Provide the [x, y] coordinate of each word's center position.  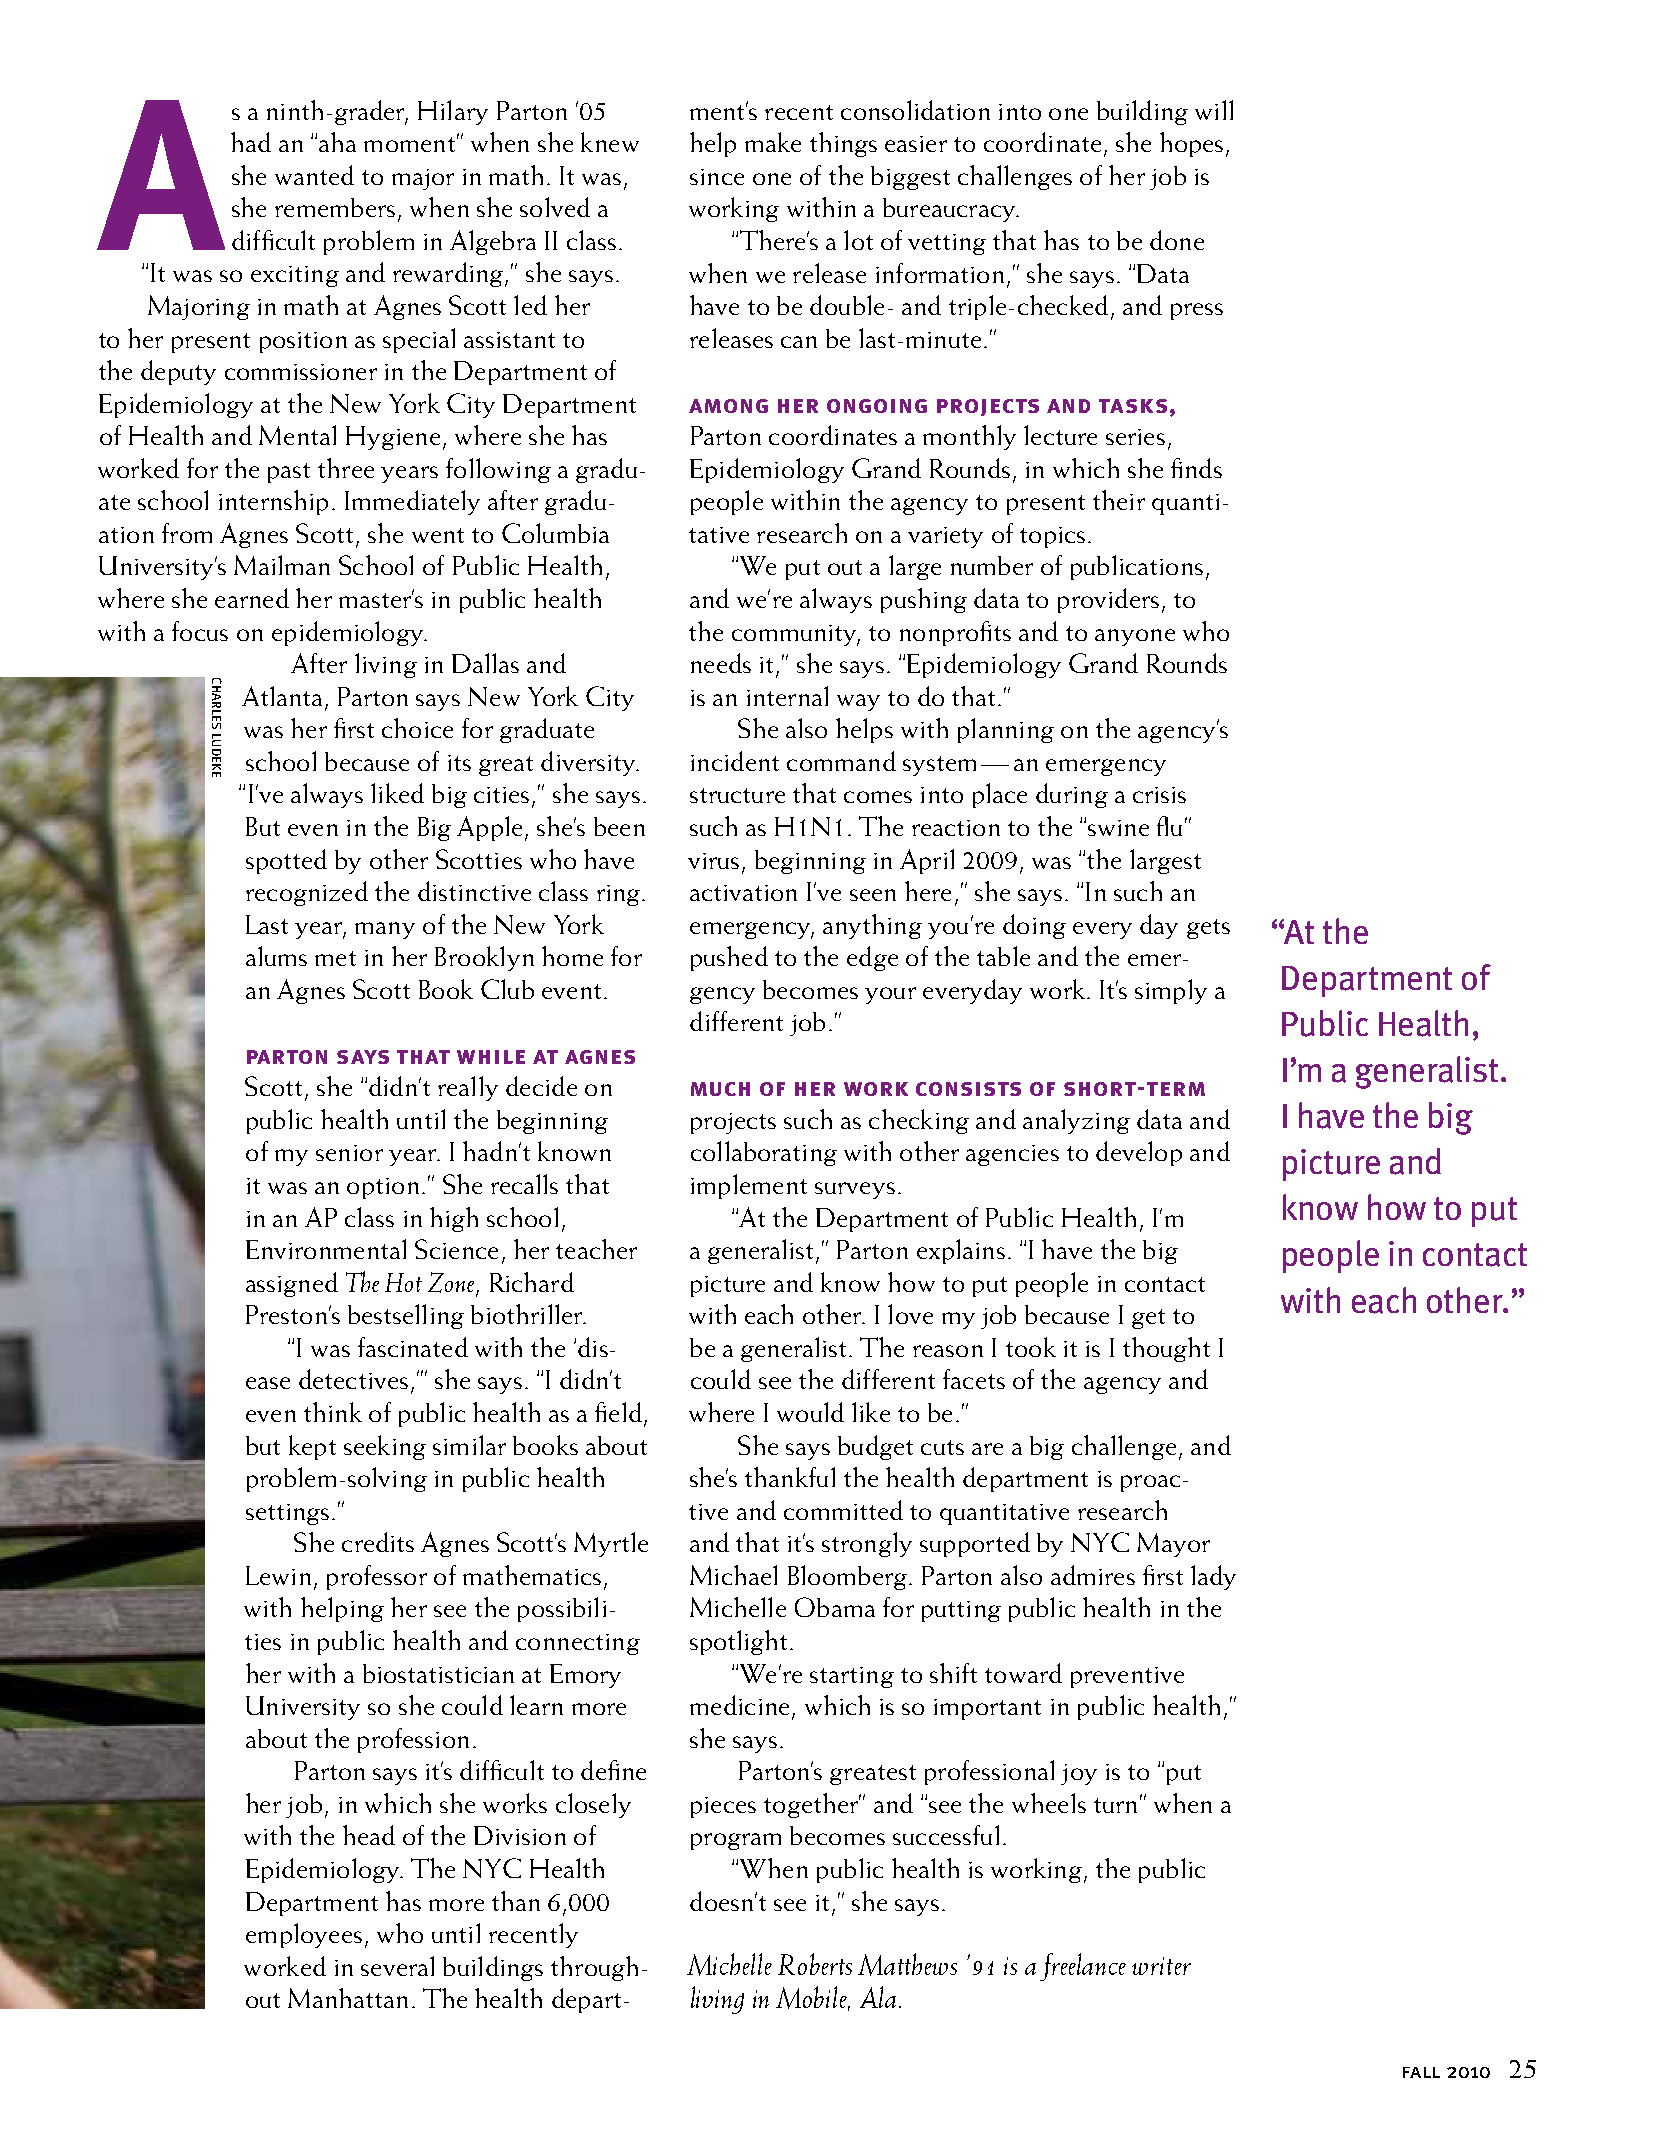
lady [1213, 1577]
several [397, 1966]
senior [349, 1153]
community [796, 635]
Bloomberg [847, 1577]
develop [1139, 1153]
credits [378, 1542]
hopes [1191, 144]
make [773, 142]
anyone [1135, 637]
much [720, 1089]
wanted [314, 175]
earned [252, 598]
